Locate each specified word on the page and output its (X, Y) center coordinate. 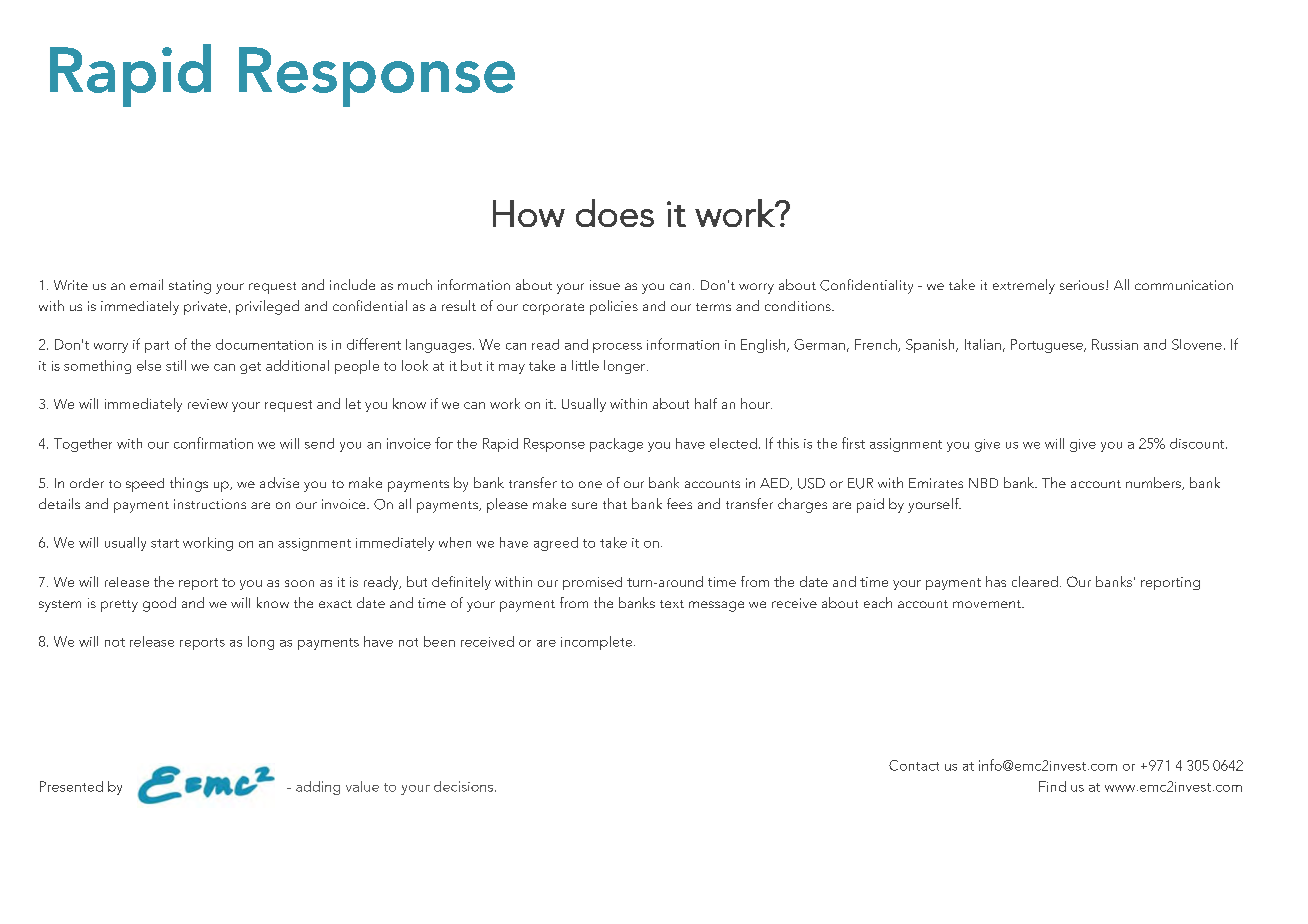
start (165, 543)
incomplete (598, 643)
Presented (71, 786)
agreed (556, 544)
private (205, 308)
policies (614, 307)
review (208, 404)
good (159, 604)
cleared (1035, 581)
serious (1082, 285)
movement (988, 604)
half (706, 403)
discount (1198, 443)
